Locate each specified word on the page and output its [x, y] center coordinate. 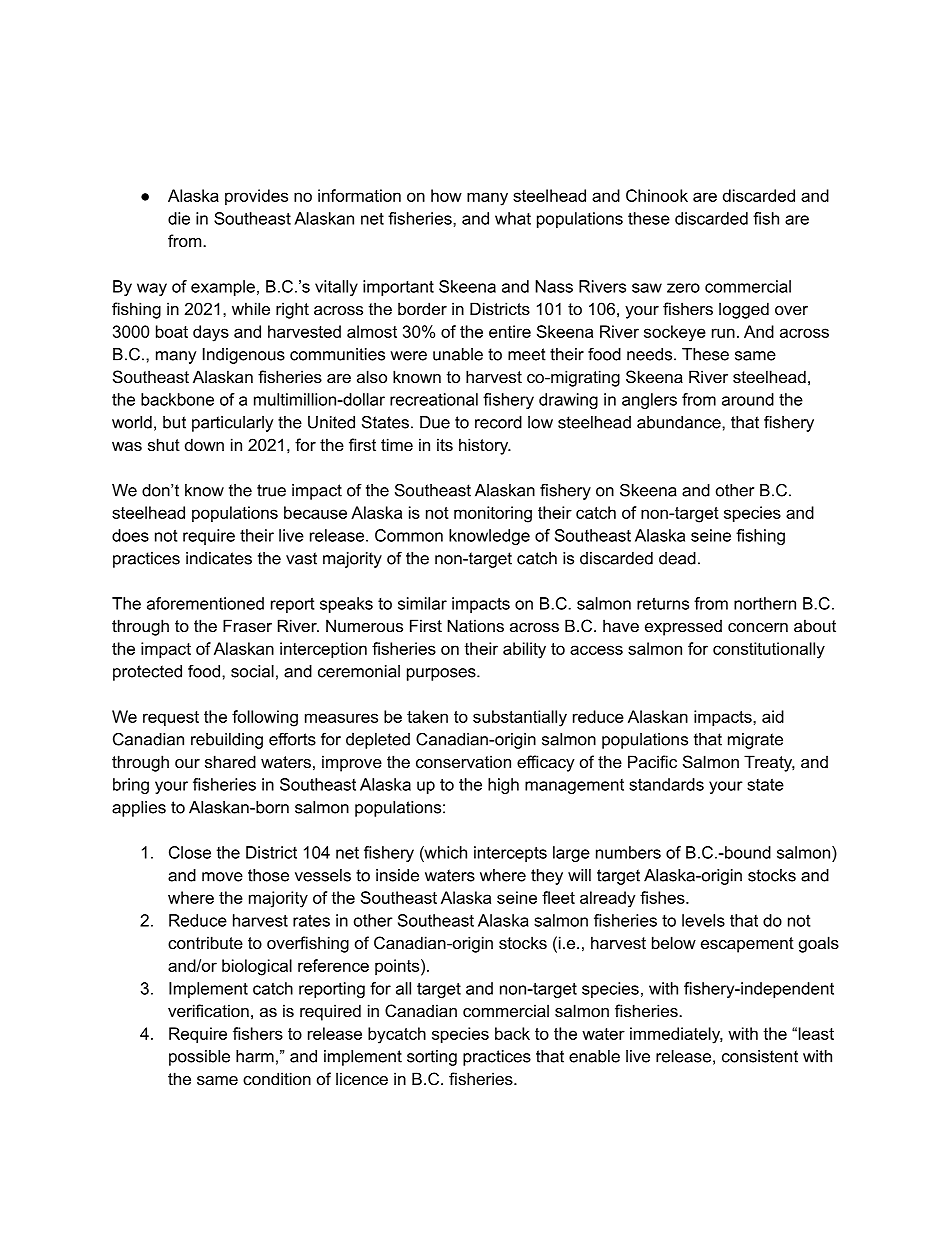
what [513, 218]
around [748, 399]
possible [199, 1058]
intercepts [510, 854]
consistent [760, 1056]
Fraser [247, 625]
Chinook [657, 195]
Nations [475, 625]
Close [190, 852]
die [179, 218]
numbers [628, 852]
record [498, 422]
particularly [232, 424]
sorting [432, 1058]
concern [758, 627]
